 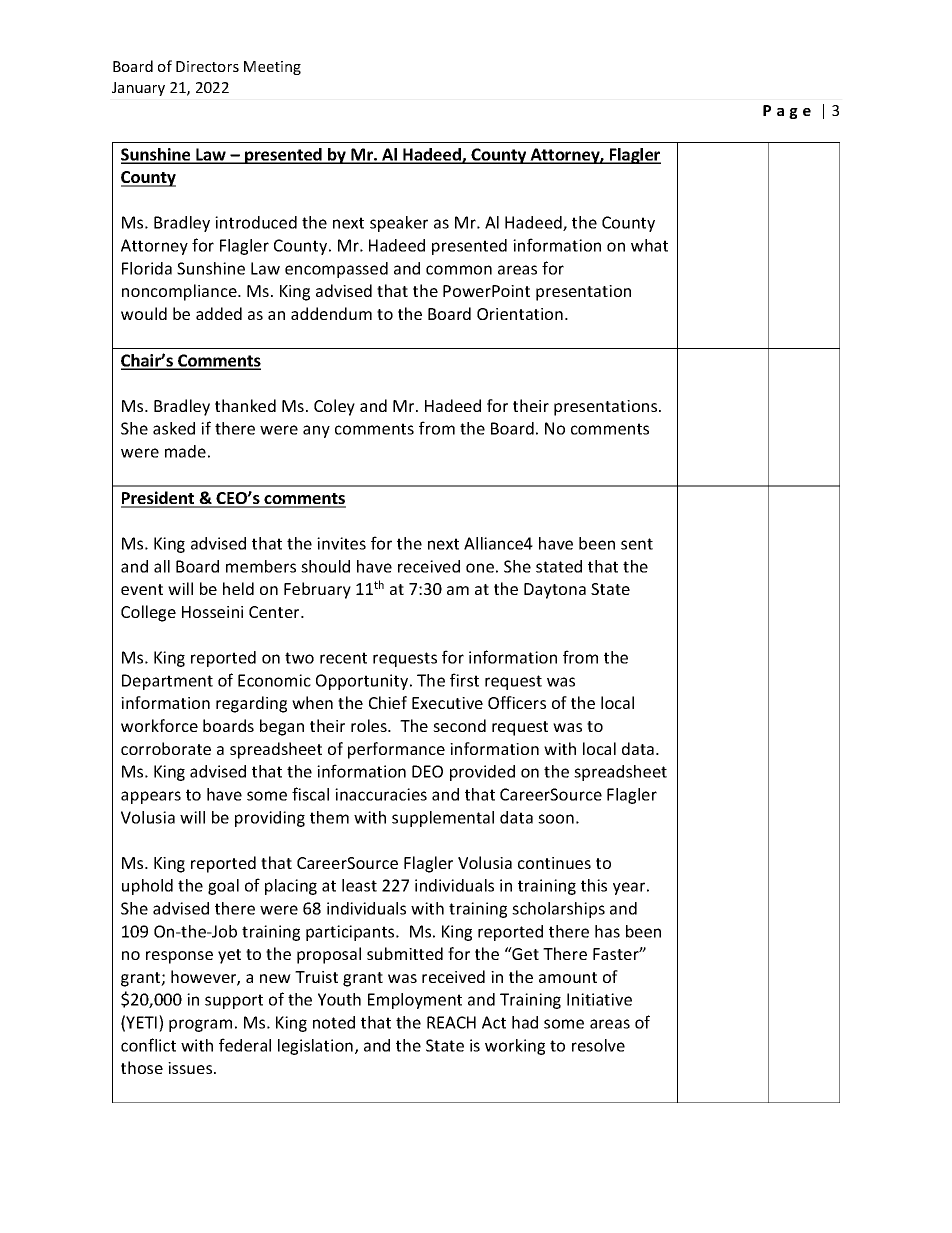 I want to click on Meeting, so click(x=272, y=68).
